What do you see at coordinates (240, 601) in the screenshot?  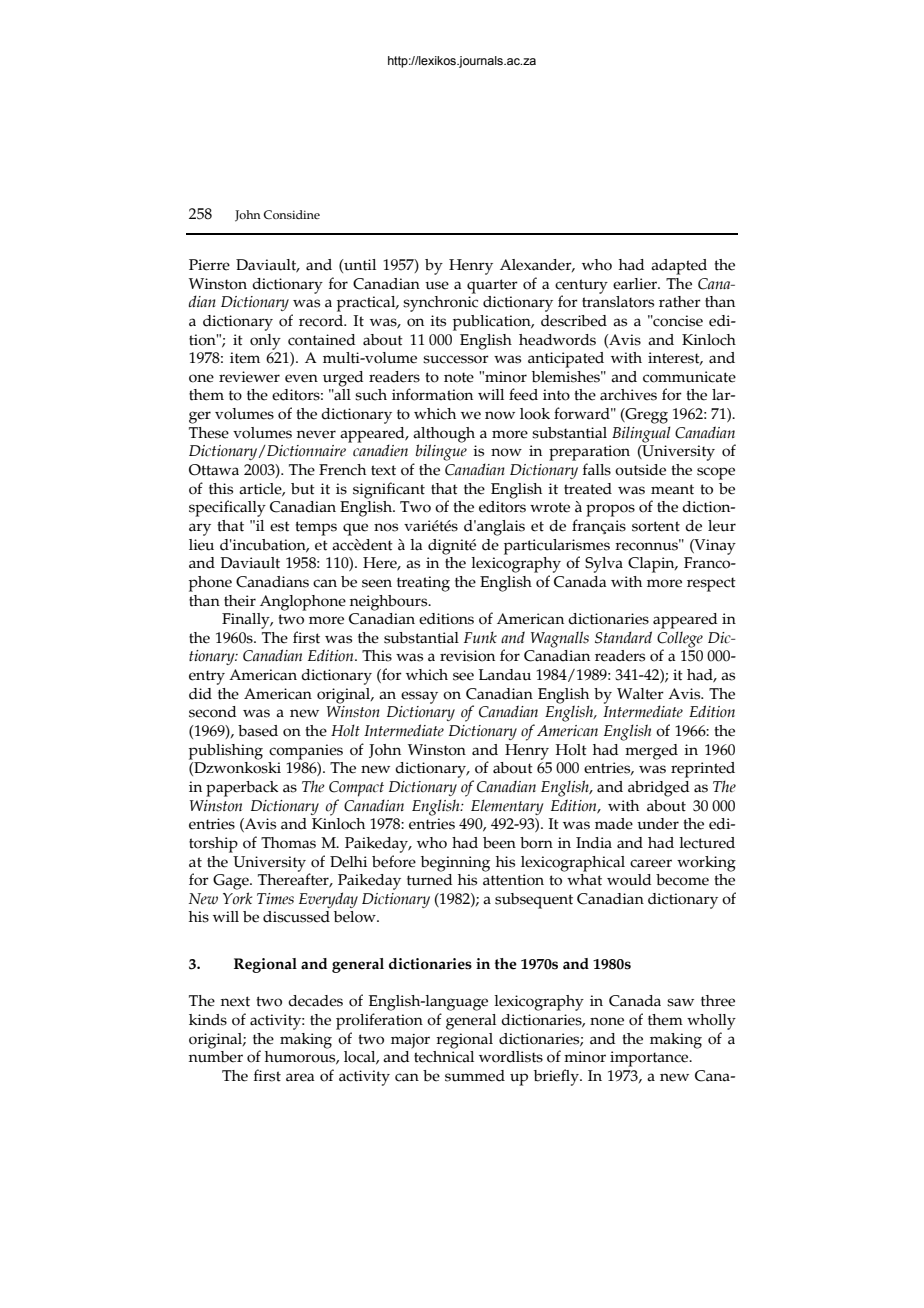 I see `their` at bounding box center [240, 601].
